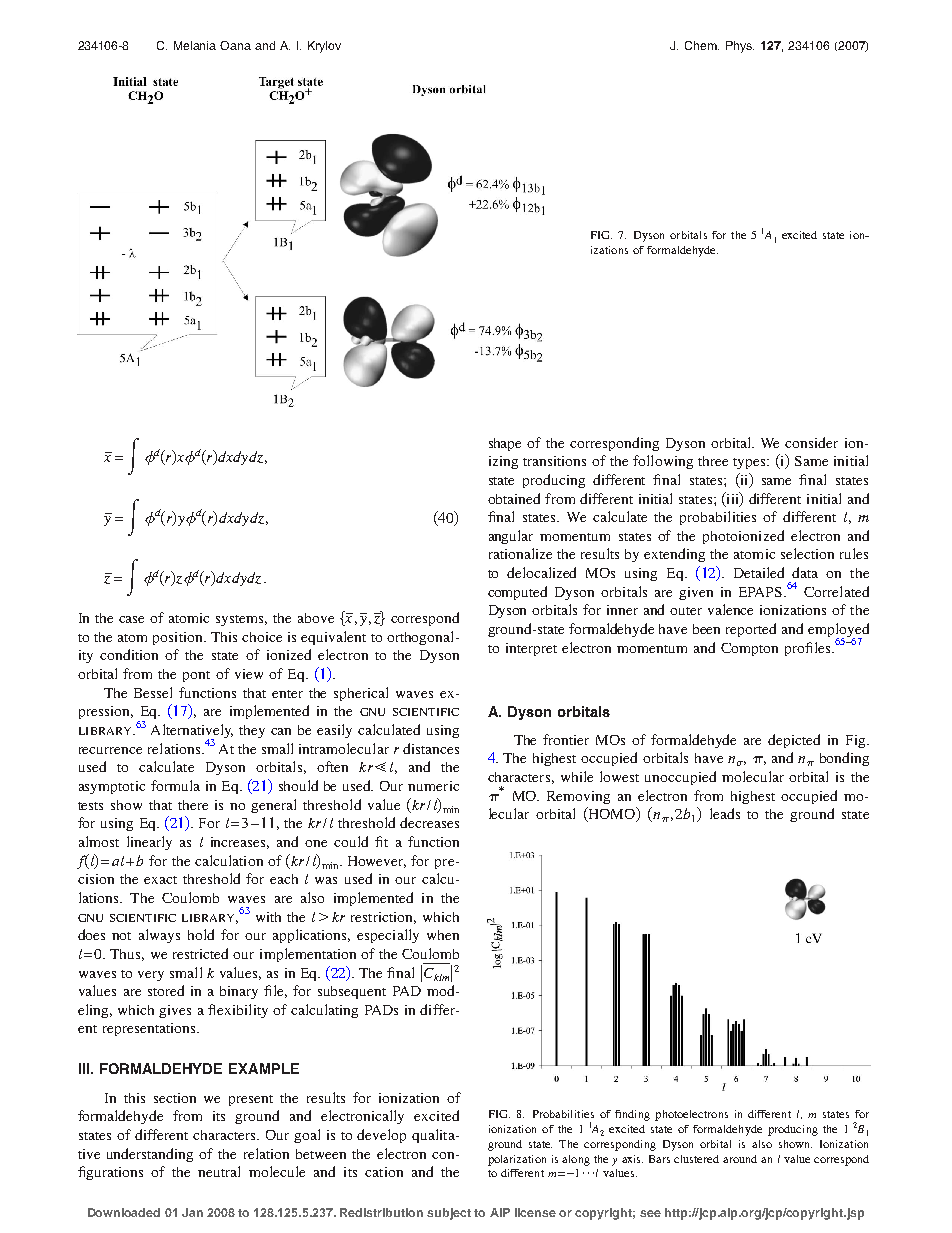 The height and width of the image is (1233, 952). I want to click on Melania, so click(195, 45).
